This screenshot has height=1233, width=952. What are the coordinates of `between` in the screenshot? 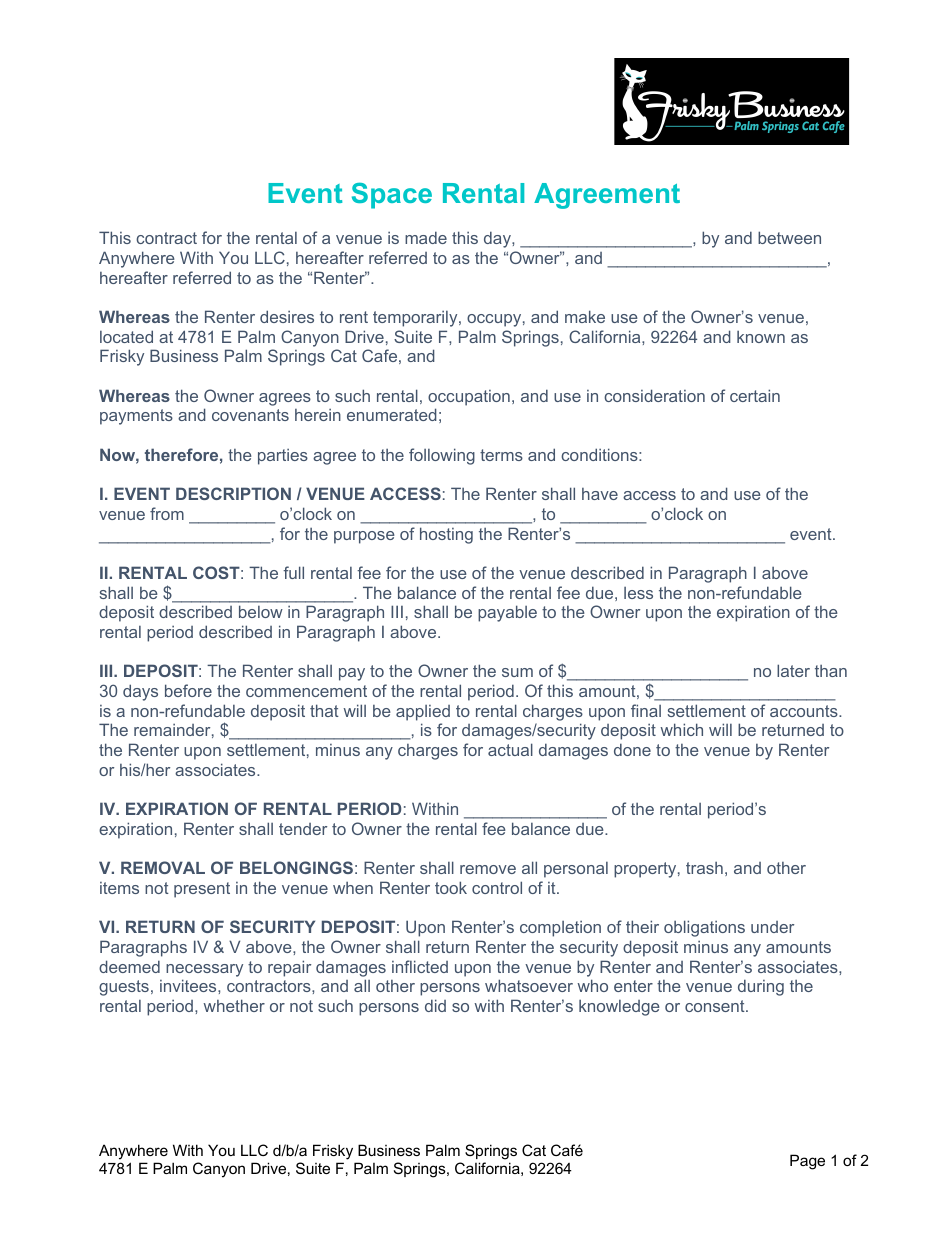 It's located at (789, 237).
